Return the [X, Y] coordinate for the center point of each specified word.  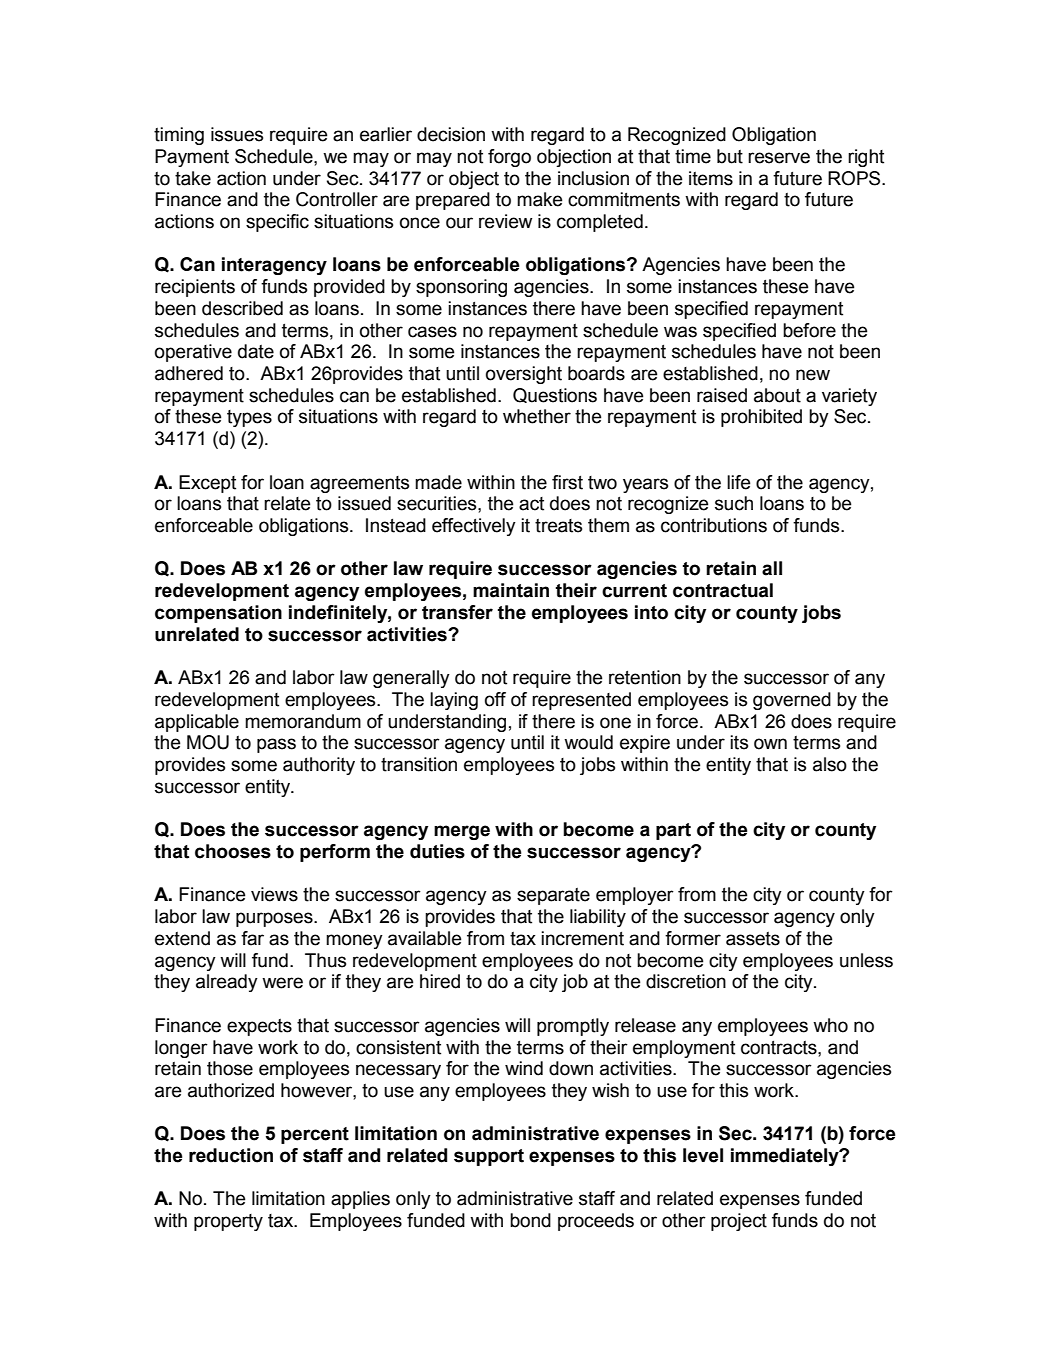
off [495, 699]
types [249, 418]
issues [237, 134]
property [228, 1222]
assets [753, 939]
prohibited [761, 418]
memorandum [303, 721]
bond [530, 1220]
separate [553, 896]
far [252, 938]
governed [792, 701]
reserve [779, 158]
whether [537, 416]
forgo [509, 158]
